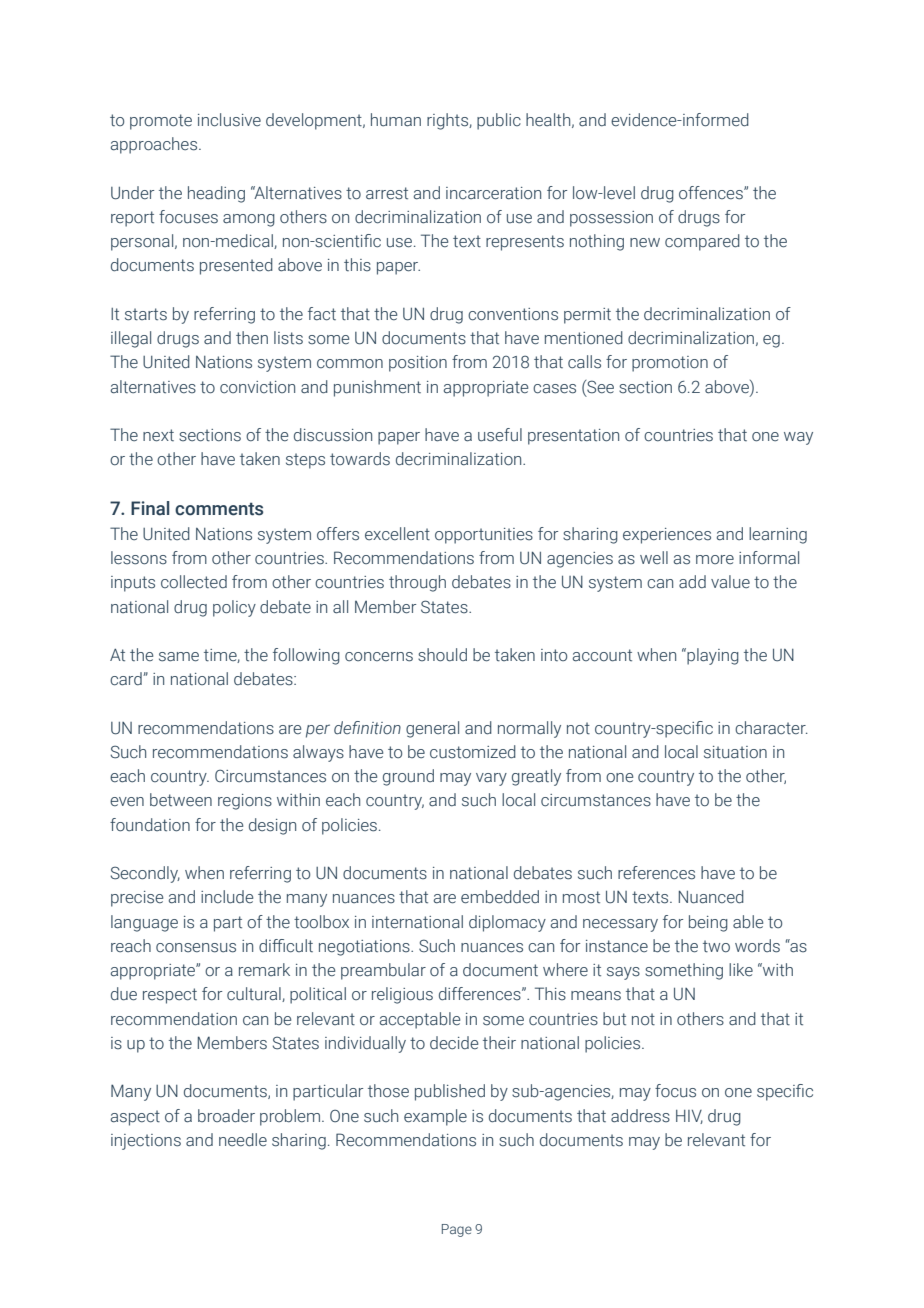 Image resolution: width=924 pixels, height=1308 pixels. What do you see at coordinates (499, 121) in the screenshot?
I see `public` at bounding box center [499, 121].
